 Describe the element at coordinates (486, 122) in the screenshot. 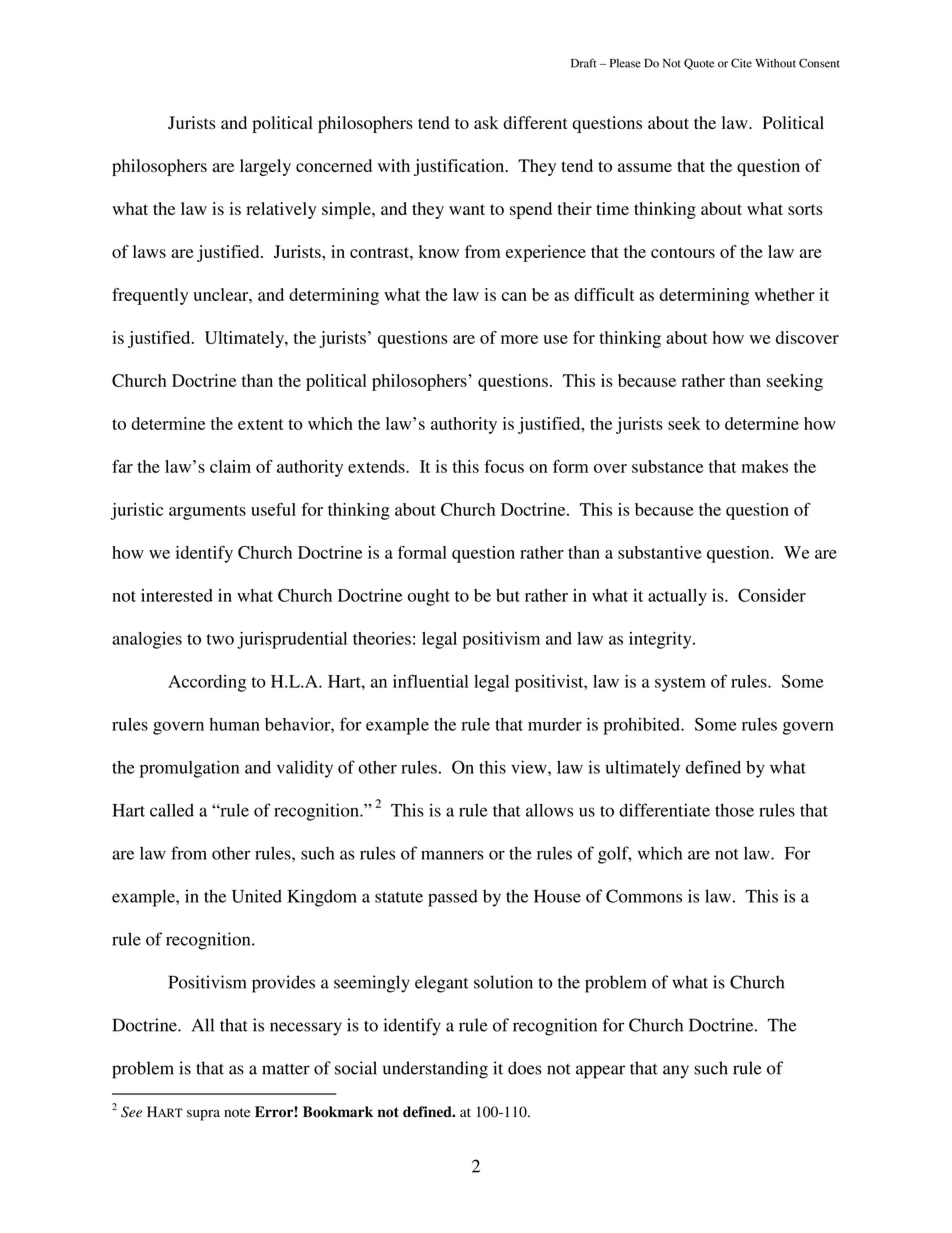

I see `ask` at that location.
